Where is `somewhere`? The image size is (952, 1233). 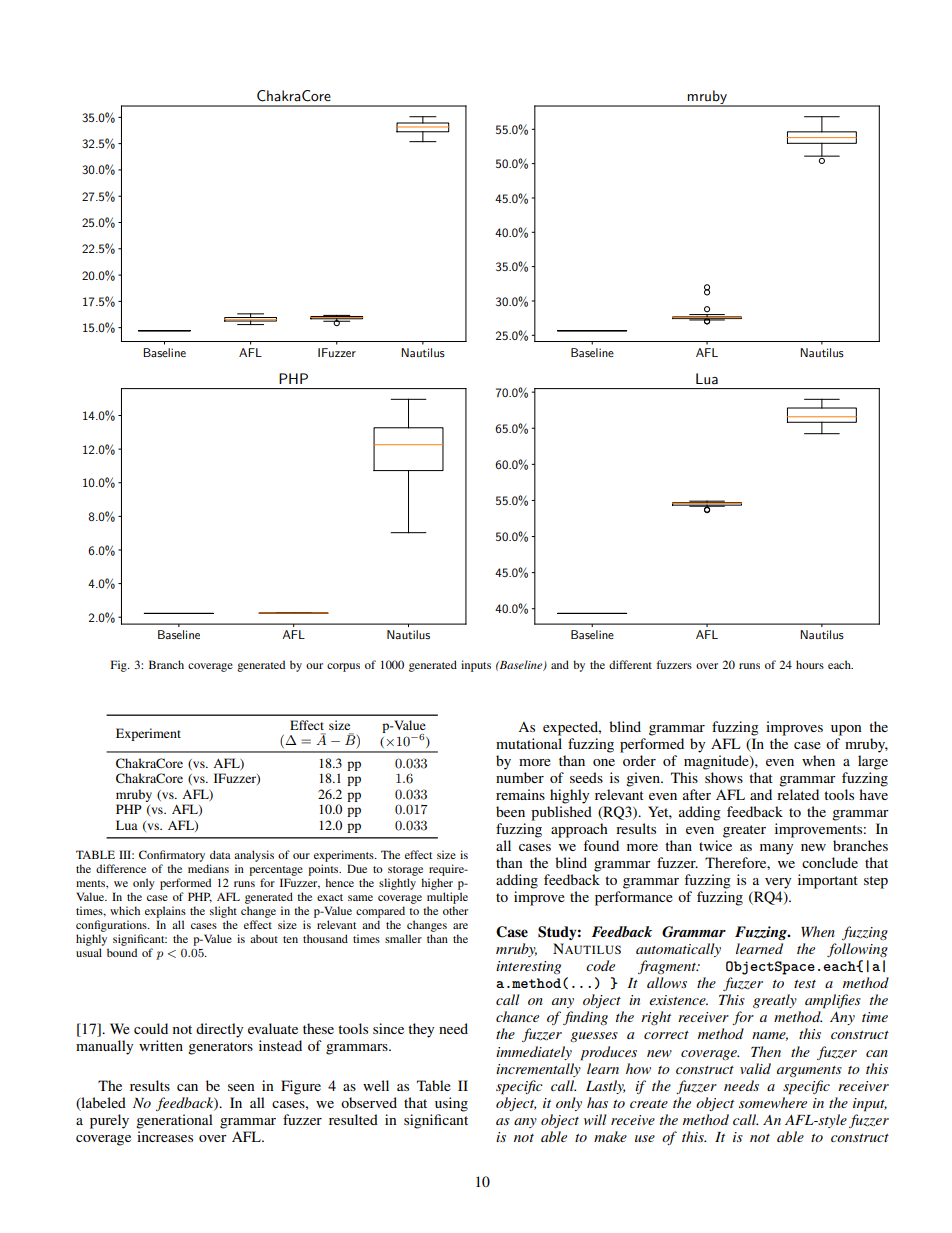 somewhere is located at coordinates (773, 1102).
